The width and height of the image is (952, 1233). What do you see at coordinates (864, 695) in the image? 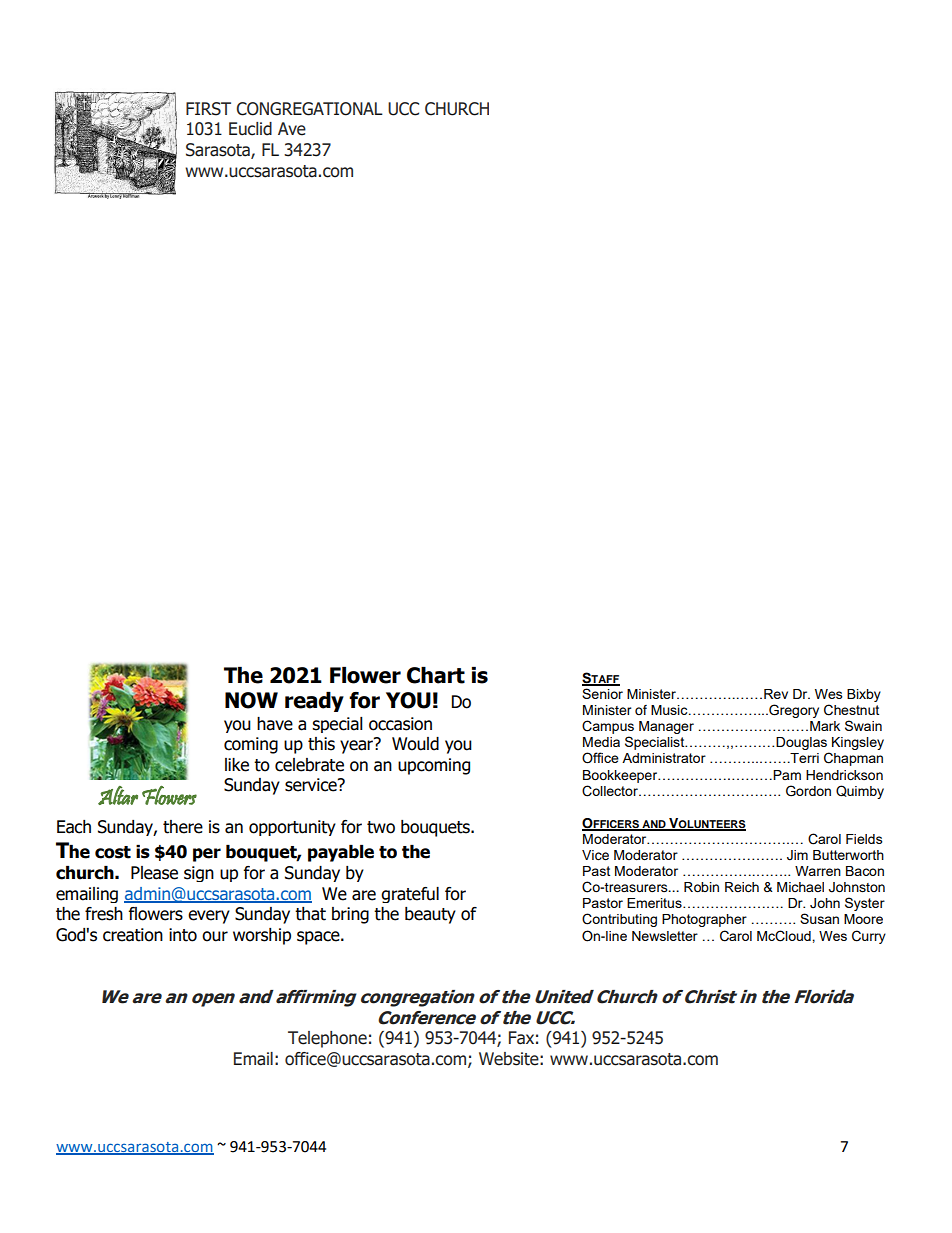
I see `Bixby` at bounding box center [864, 695].
